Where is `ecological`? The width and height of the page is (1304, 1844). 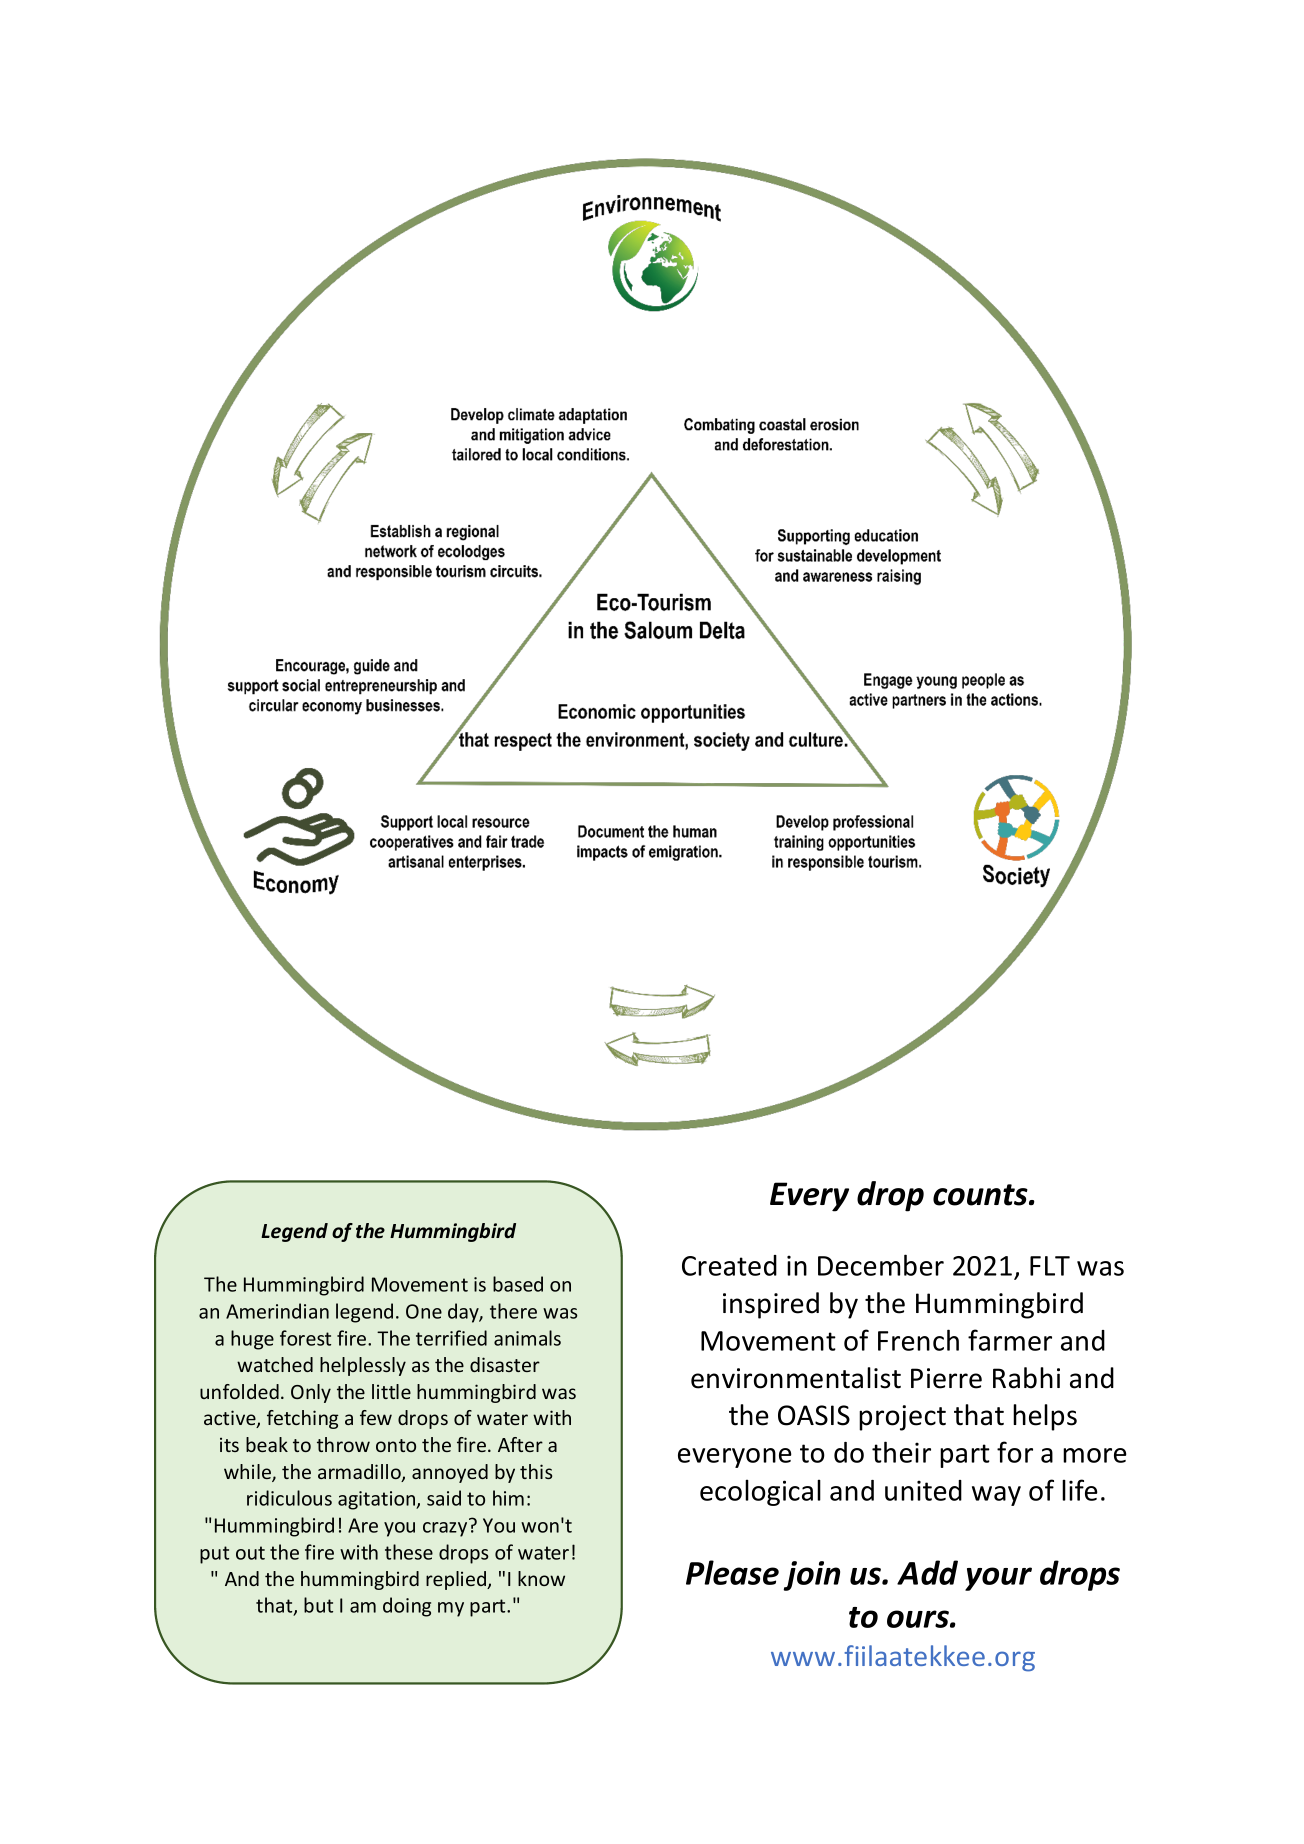 ecological is located at coordinates (760, 1492).
